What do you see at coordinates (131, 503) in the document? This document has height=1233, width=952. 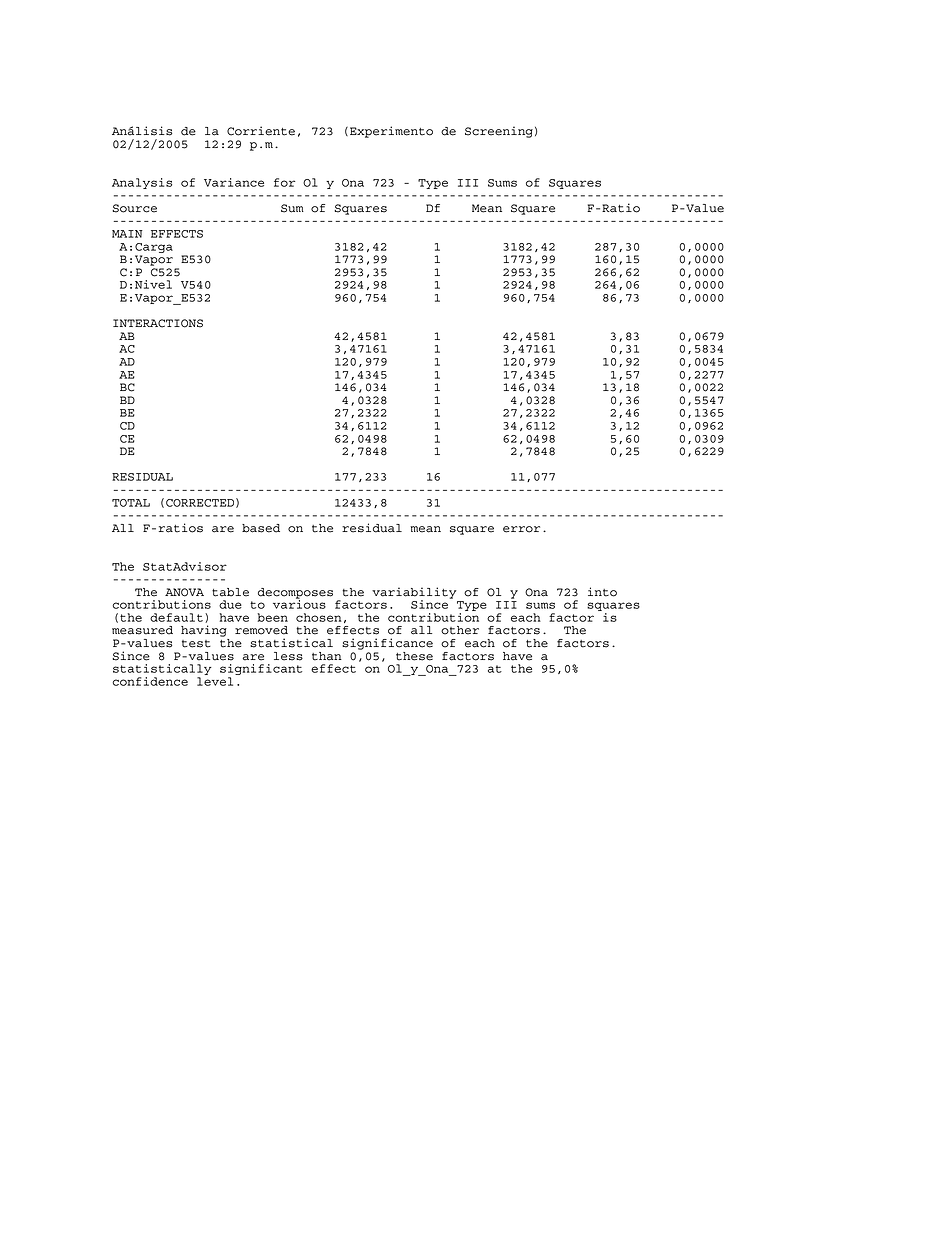 I see `TOTAL` at bounding box center [131, 503].
